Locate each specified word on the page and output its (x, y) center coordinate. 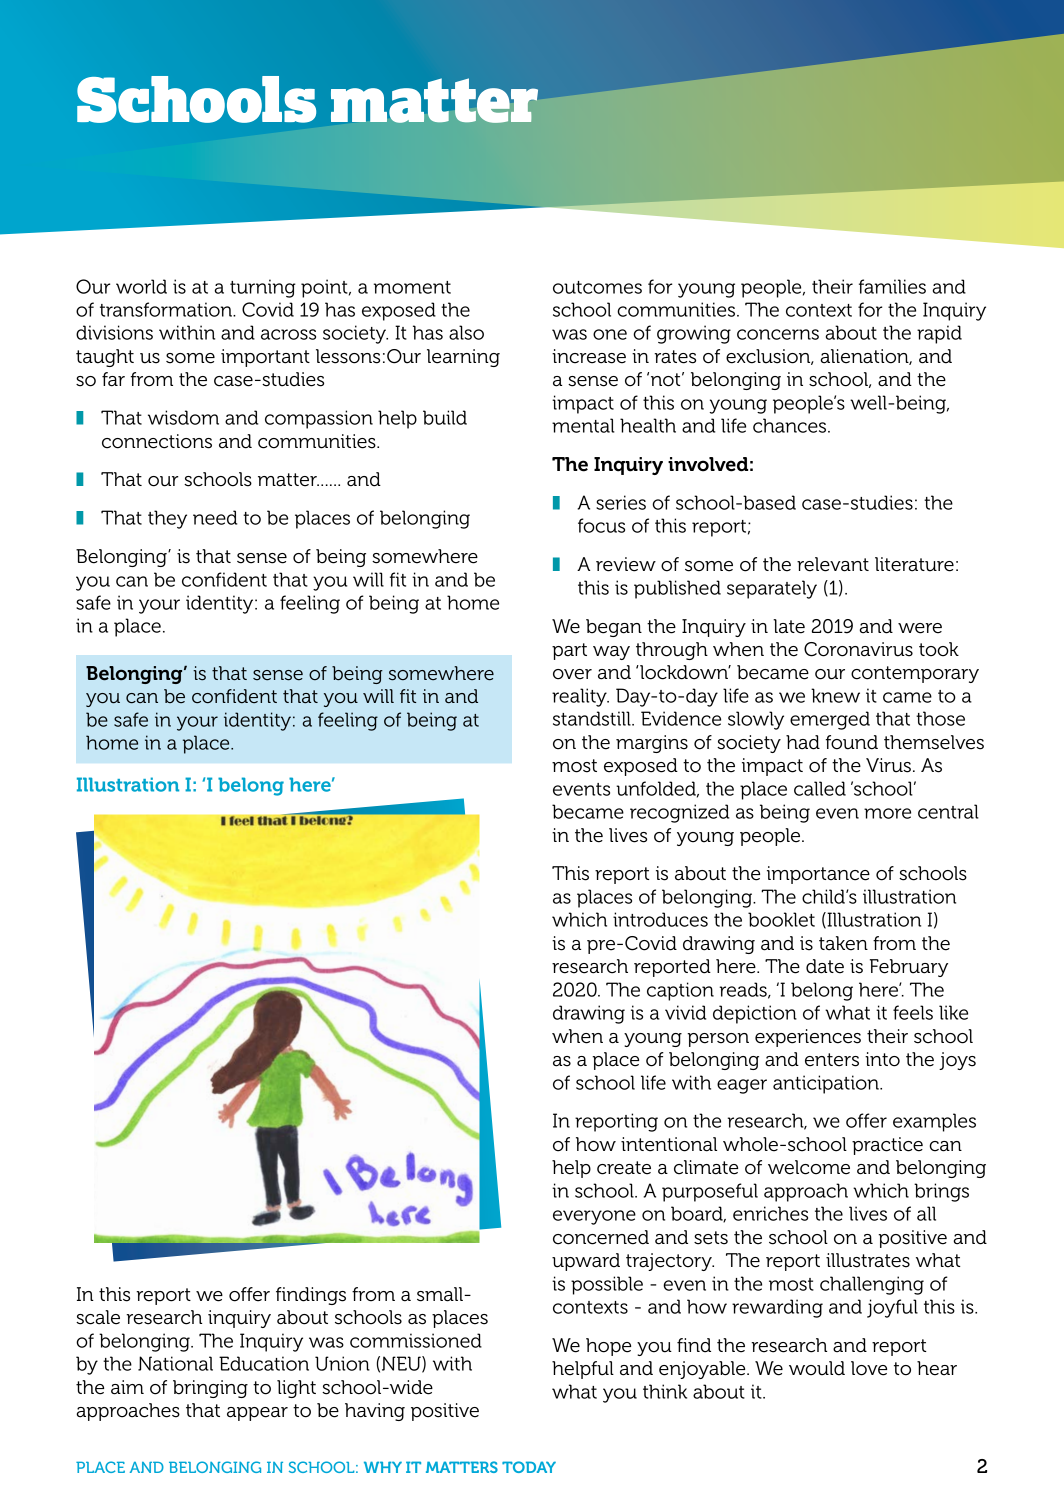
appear (257, 1414)
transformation (167, 309)
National (175, 1363)
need (215, 517)
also (466, 332)
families (892, 286)
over (572, 674)
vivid (685, 1012)
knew (835, 695)
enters (832, 1060)
